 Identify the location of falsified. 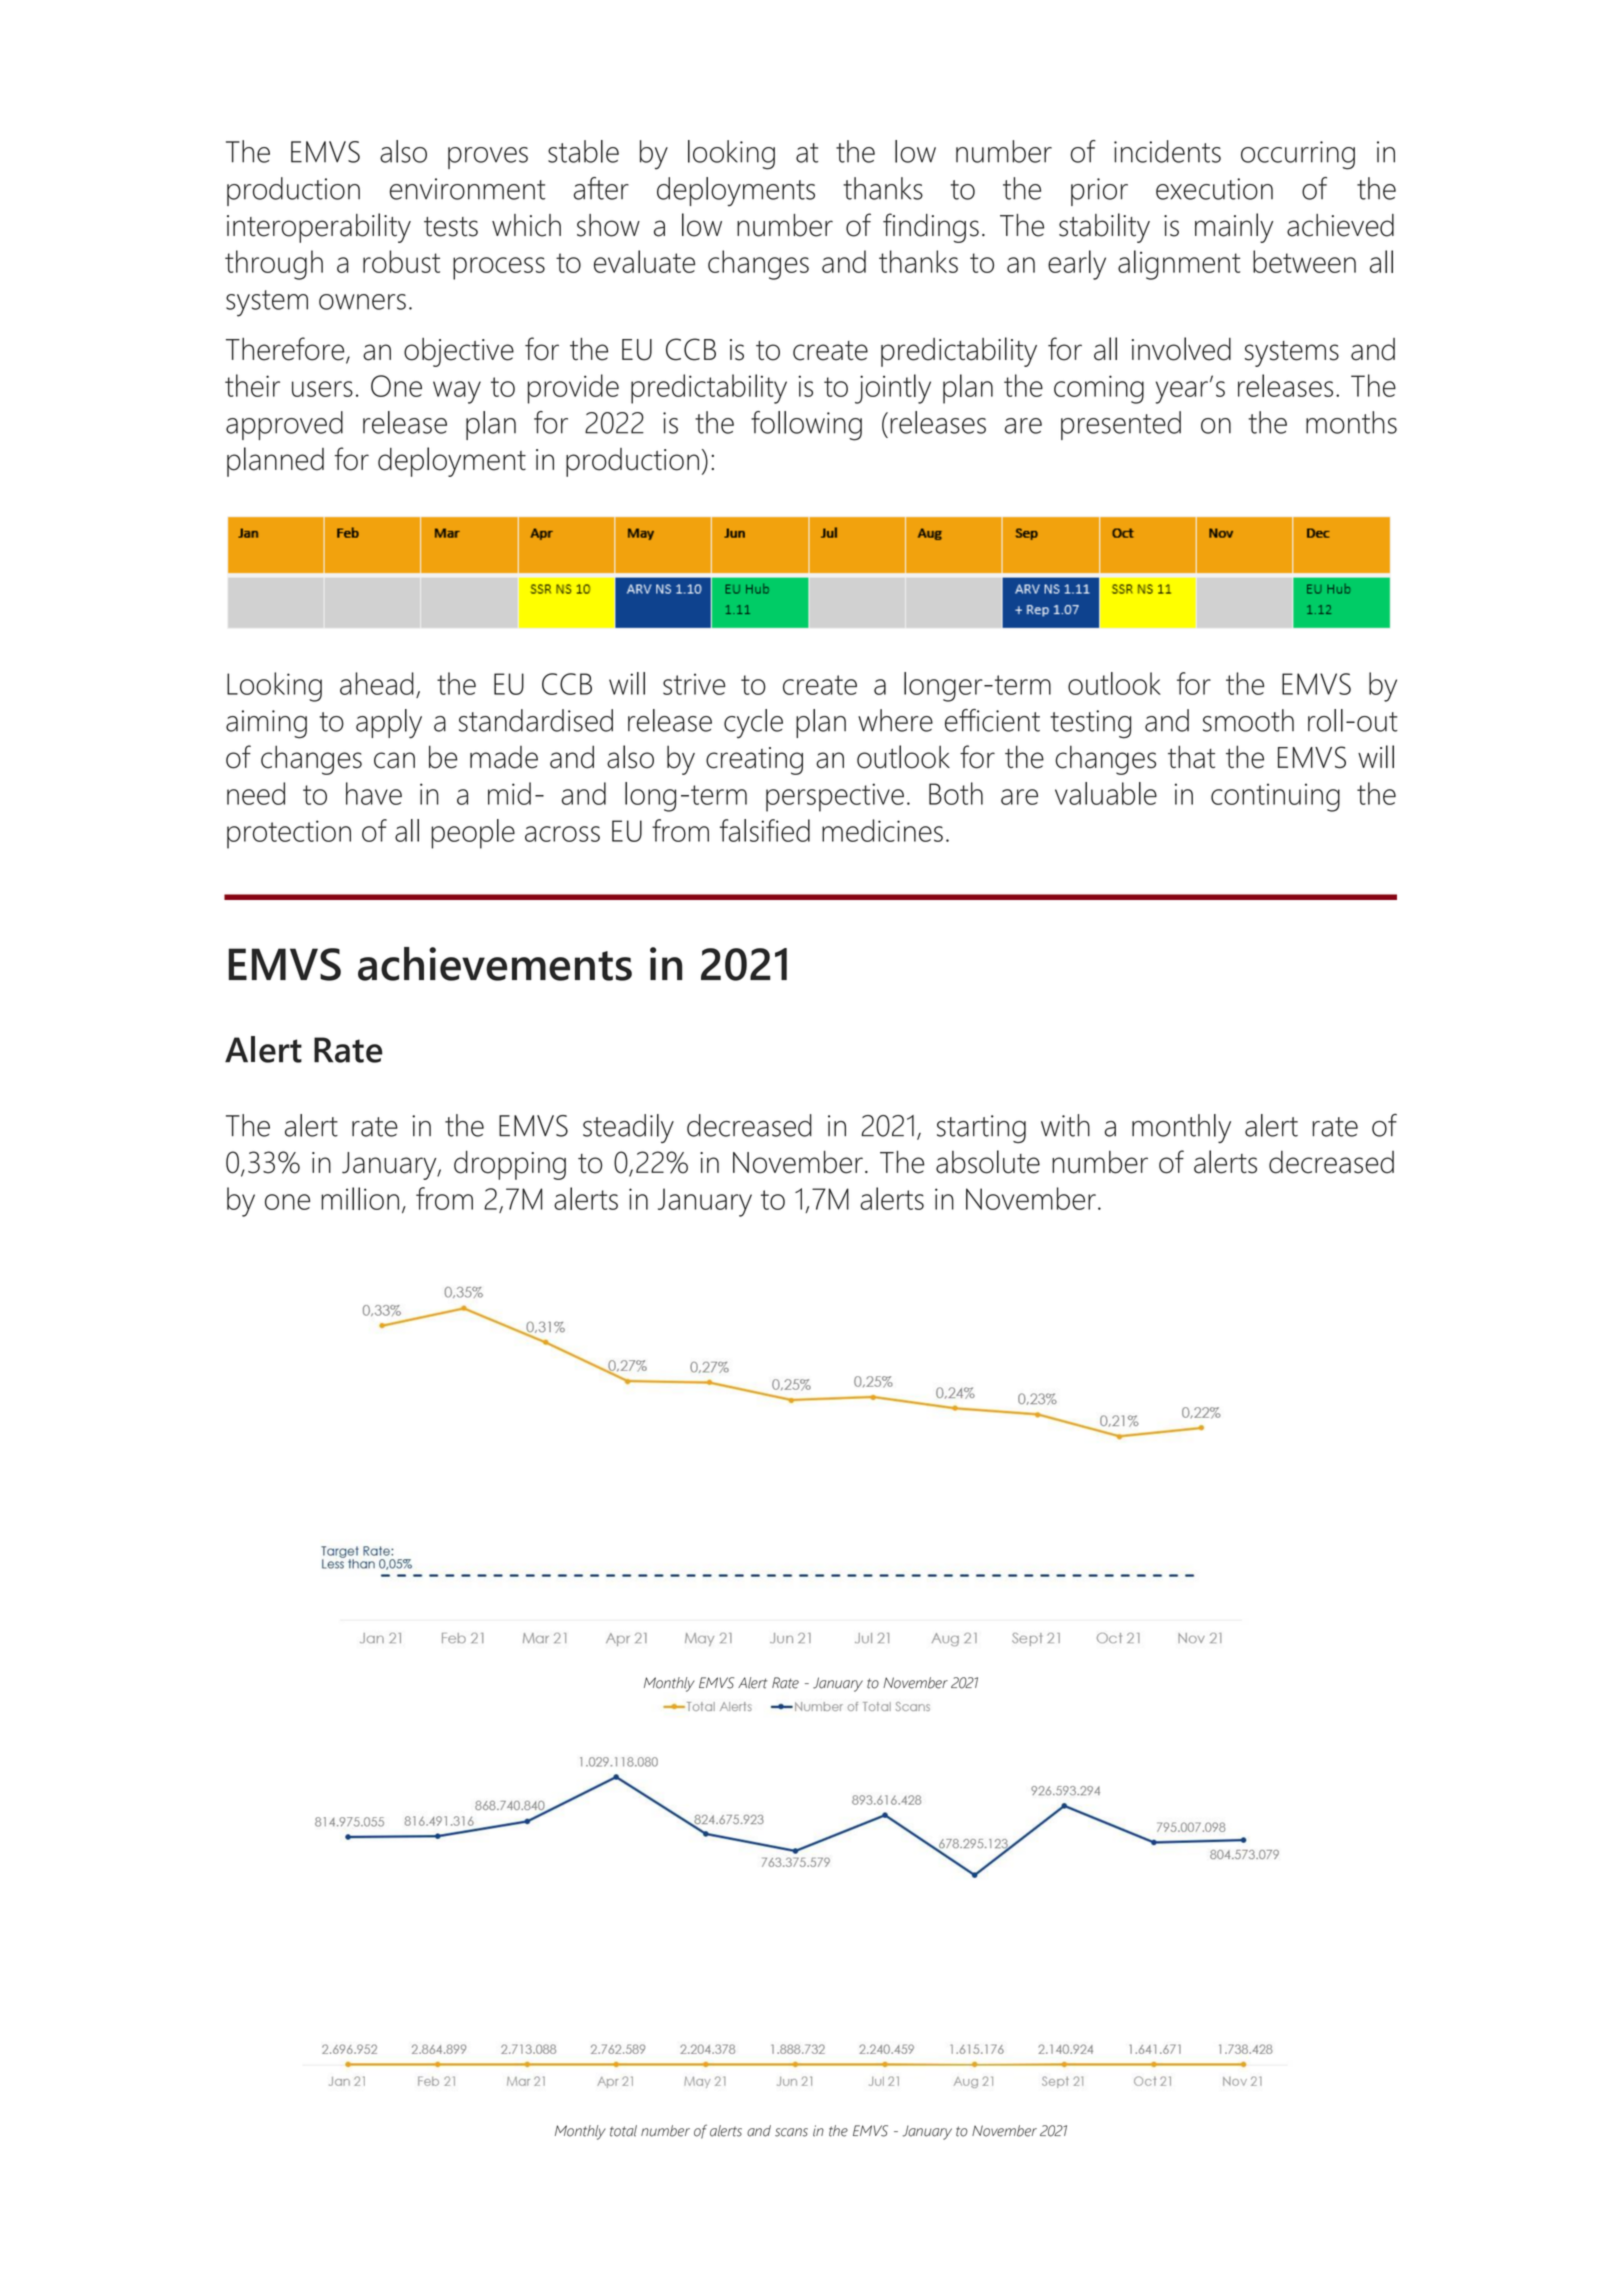
(765, 830).
